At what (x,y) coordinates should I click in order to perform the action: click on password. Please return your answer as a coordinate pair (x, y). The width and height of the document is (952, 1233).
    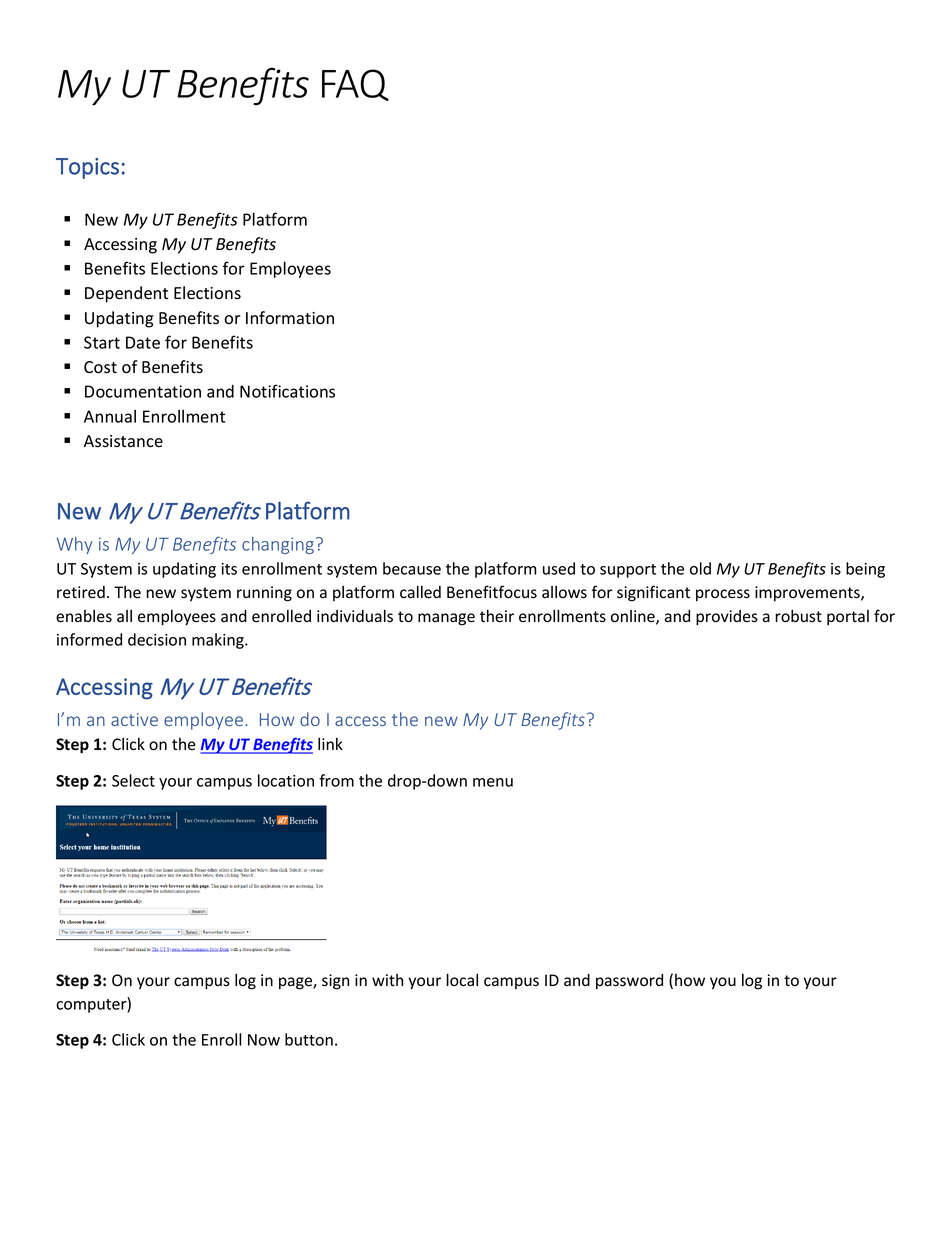
    Looking at the image, I should click on (629, 981).
